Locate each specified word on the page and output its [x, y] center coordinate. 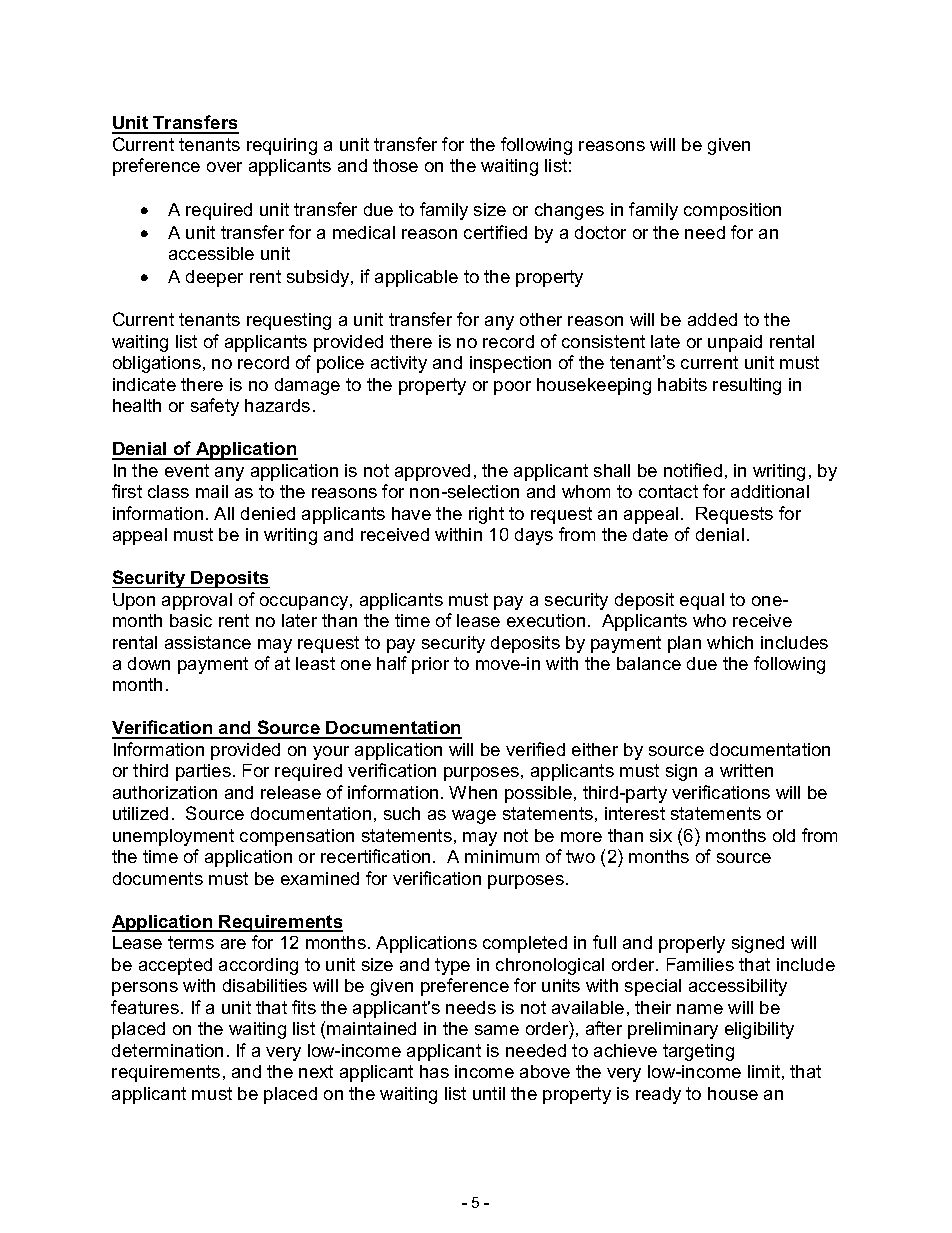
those [395, 165]
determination [167, 1050]
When [473, 792]
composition [732, 211]
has [434, 1071]
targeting [698, 1052]
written [746, 770]
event [187, 470]
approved [432, 472]
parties [203, 772]
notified [693, 470]
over [224, 167]
